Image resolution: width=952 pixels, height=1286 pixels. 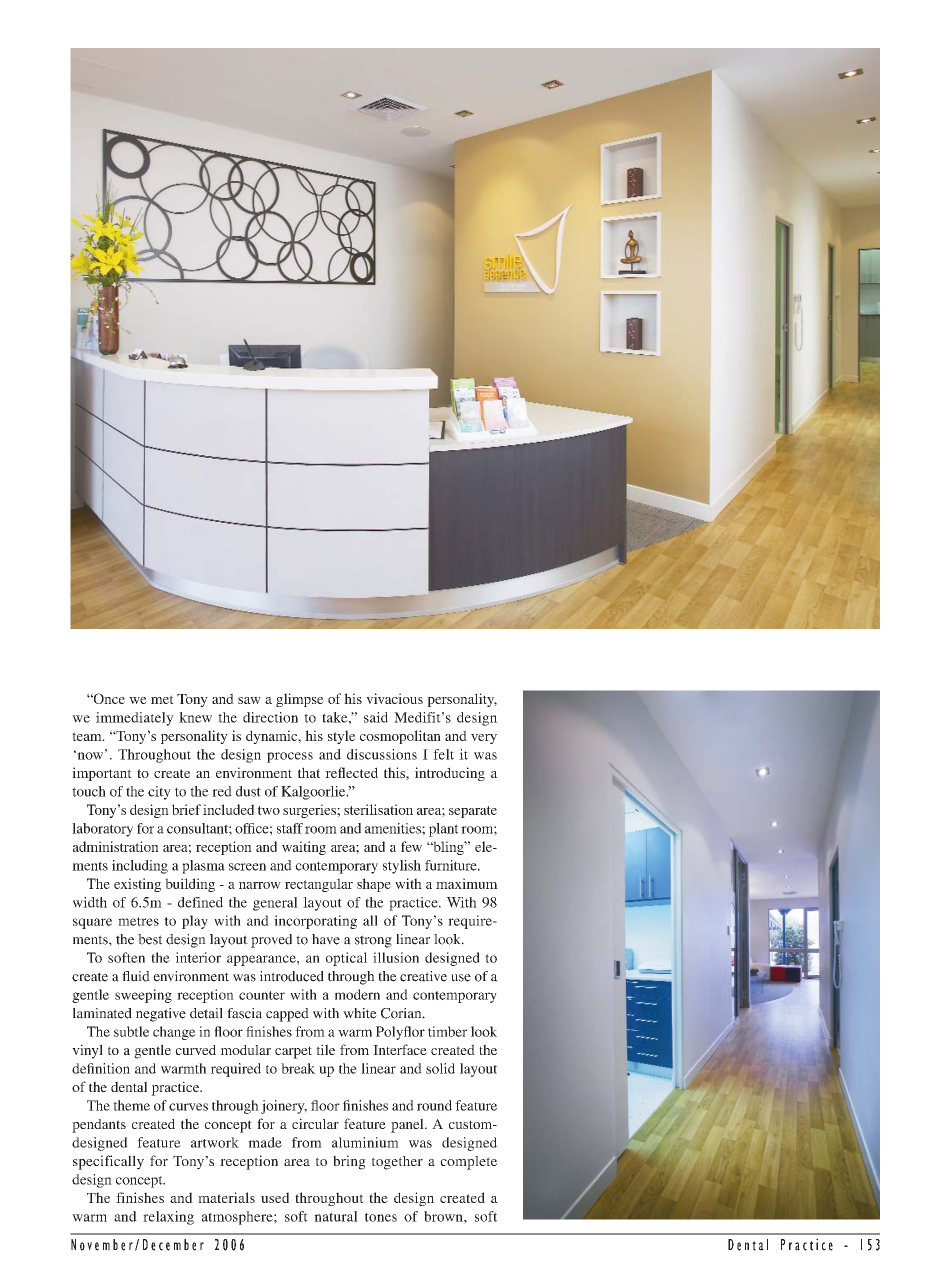 I want to click on creative, so click(x=423, y=976).
